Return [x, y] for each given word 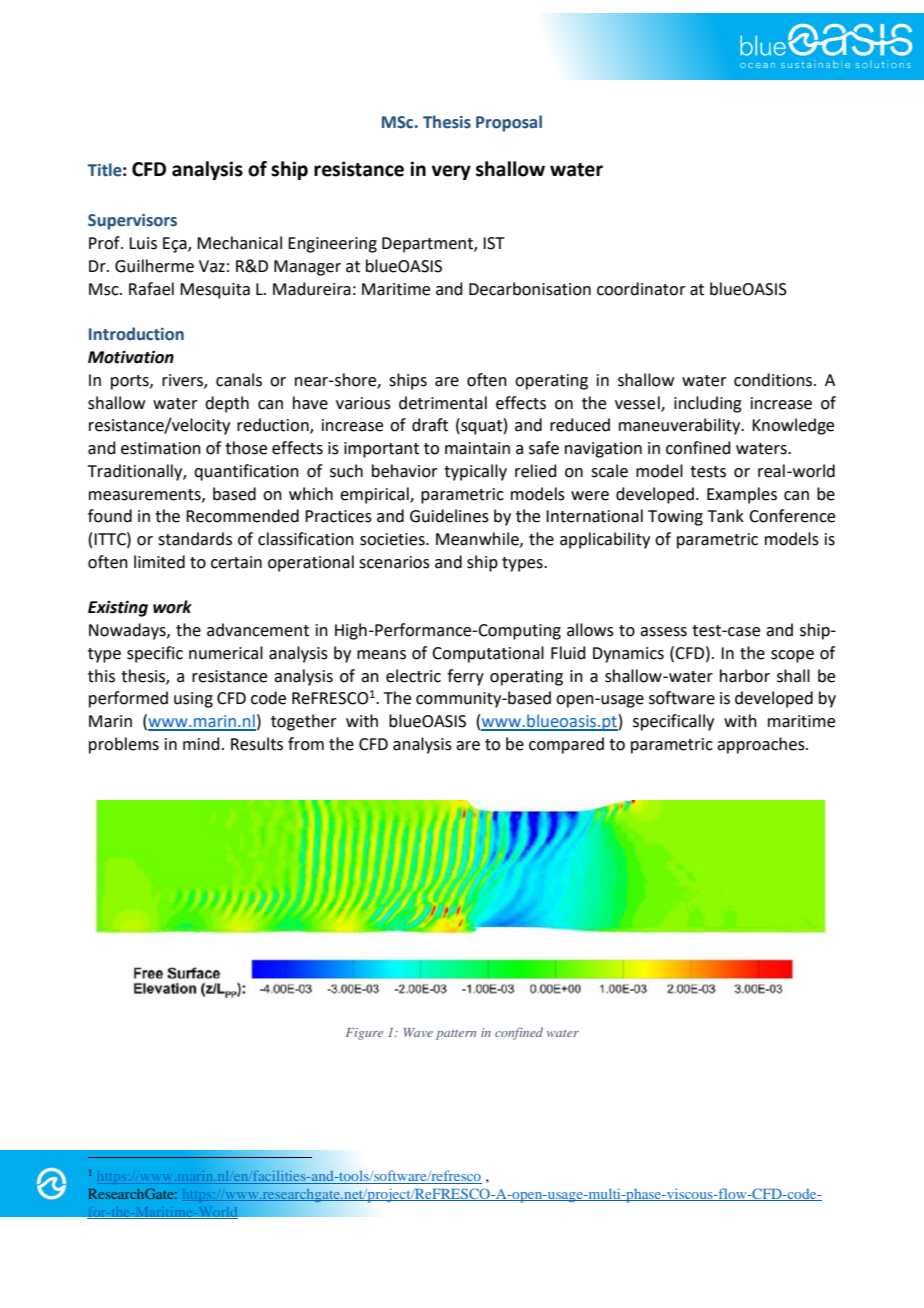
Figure [364, 1034]
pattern [456, 1035]
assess [663, 632]
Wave [418, 1032]
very [451, 172]
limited [159, 562]
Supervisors [132, 222]
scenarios [394, 562]
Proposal [509, 123]
